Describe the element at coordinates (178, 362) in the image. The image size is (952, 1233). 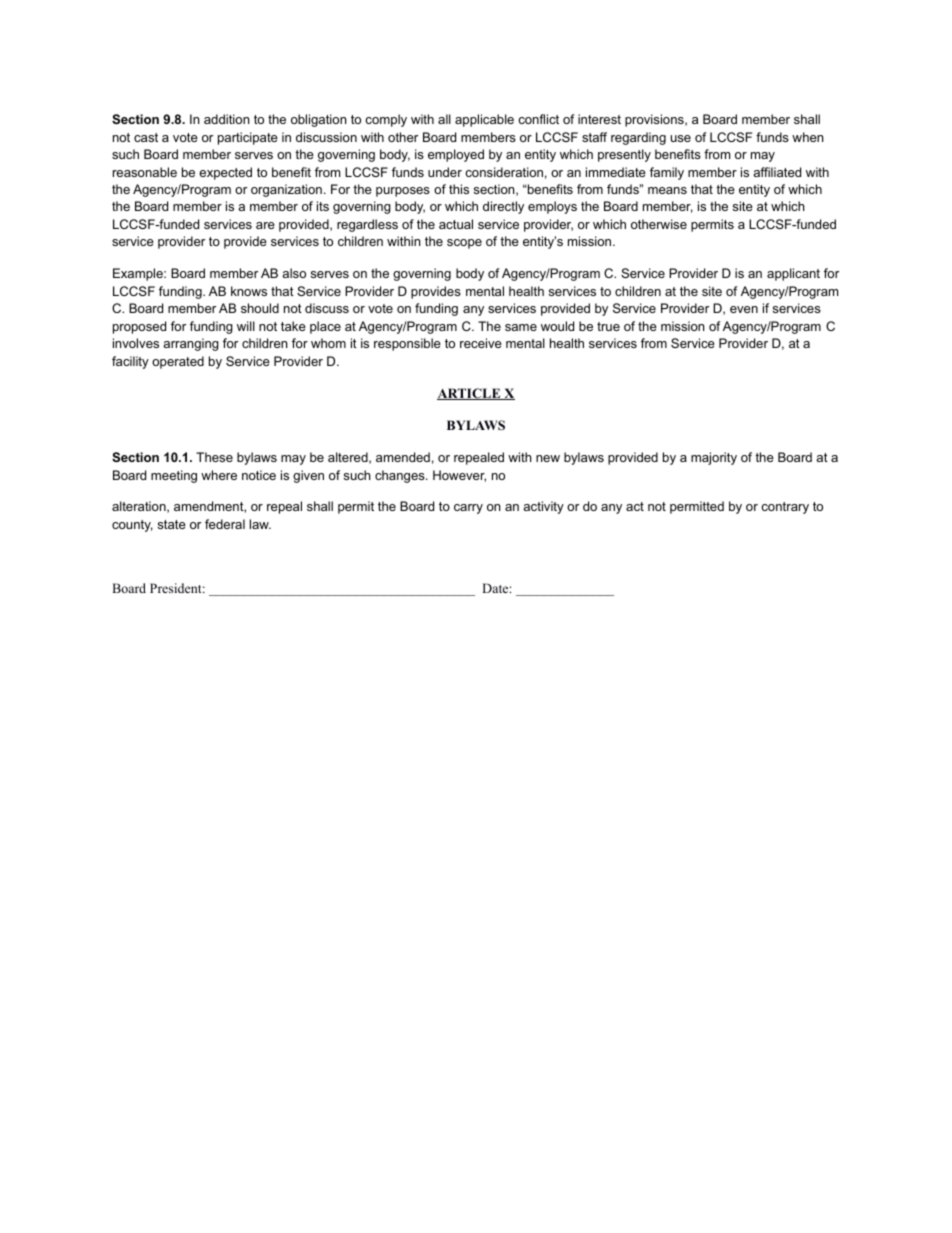
I see `operated` at that location.
